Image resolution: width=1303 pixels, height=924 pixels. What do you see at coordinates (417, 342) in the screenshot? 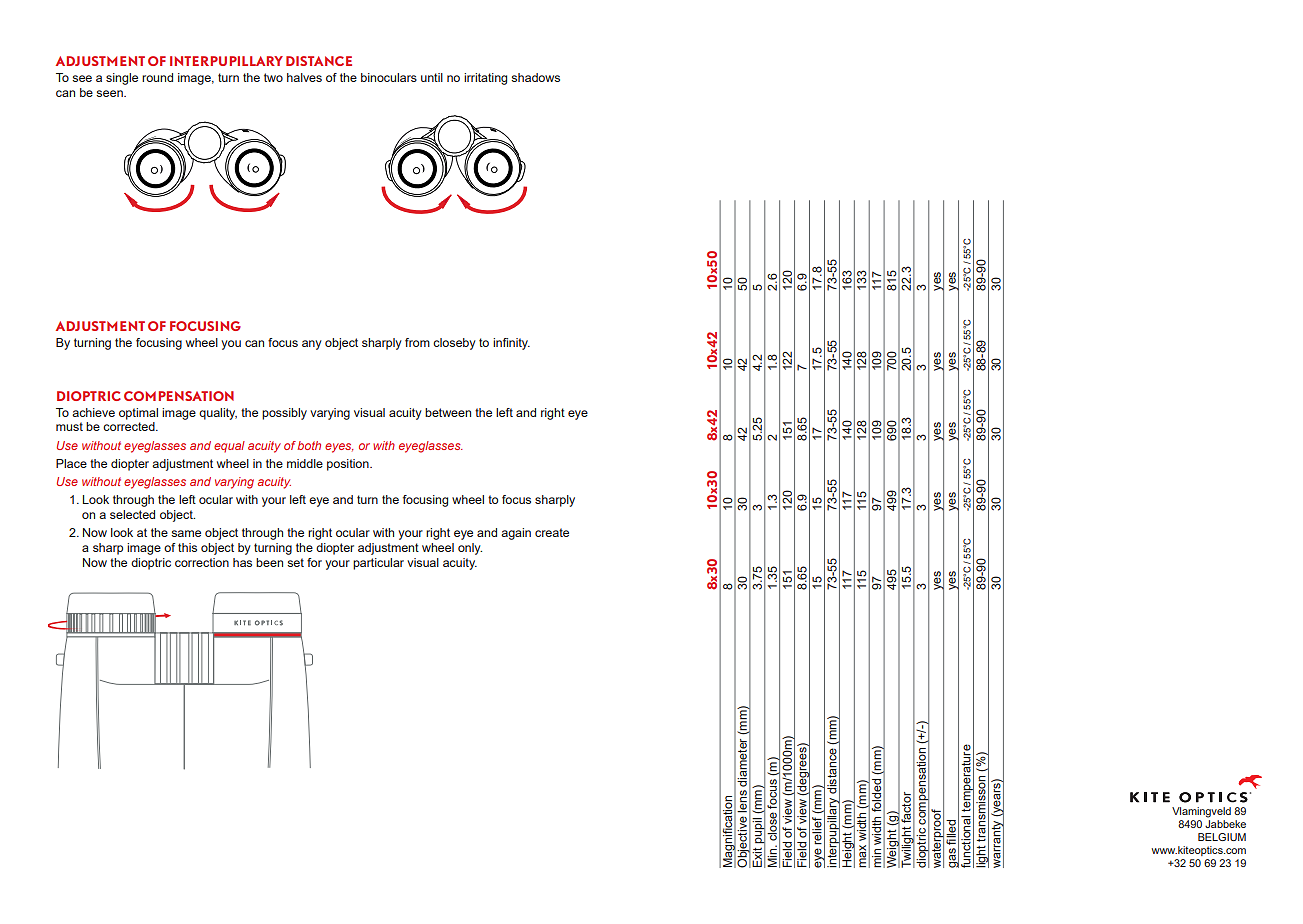
I see `from` at bounding box center [417, 342].
